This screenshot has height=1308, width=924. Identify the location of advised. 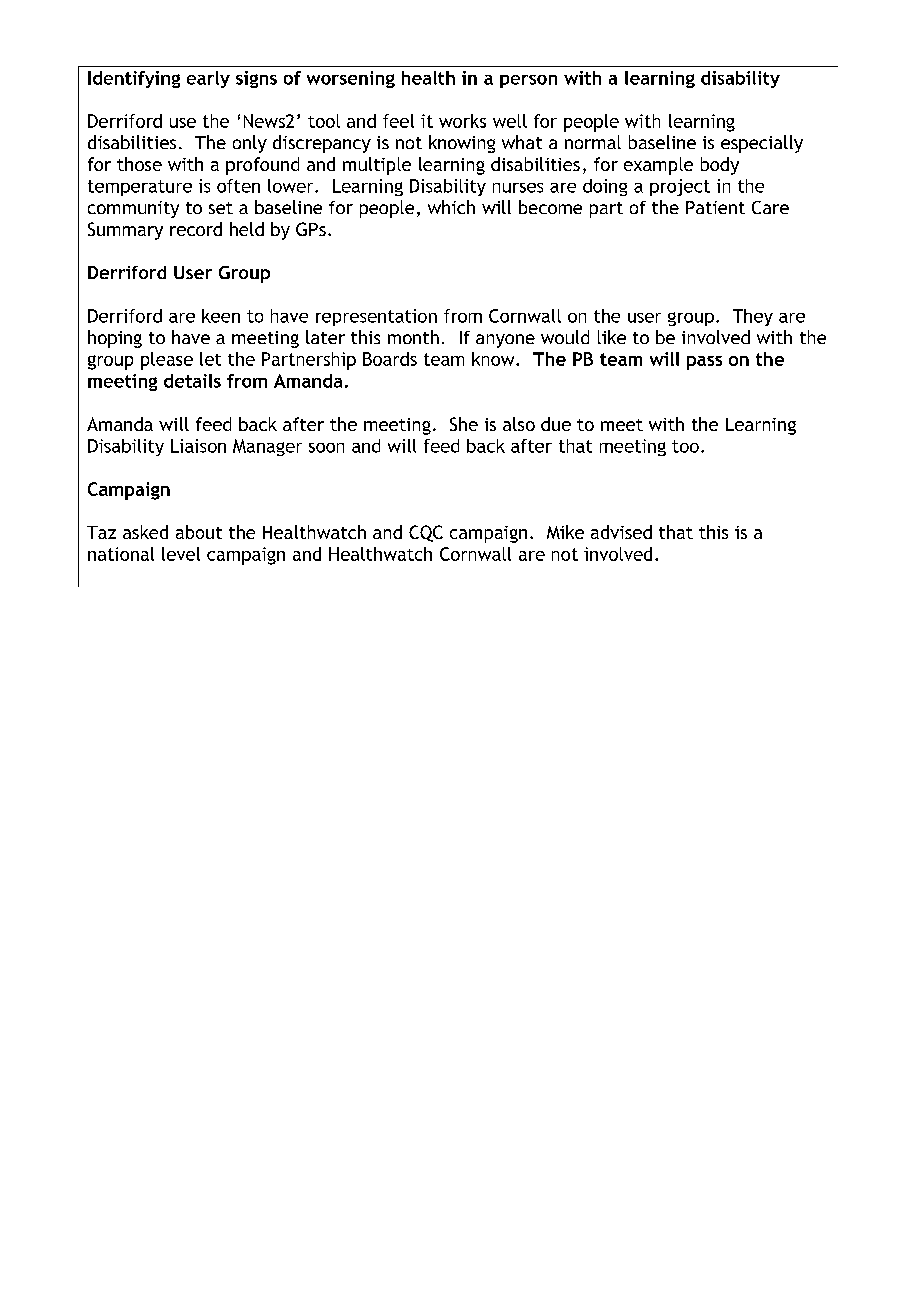
(621, 532).
